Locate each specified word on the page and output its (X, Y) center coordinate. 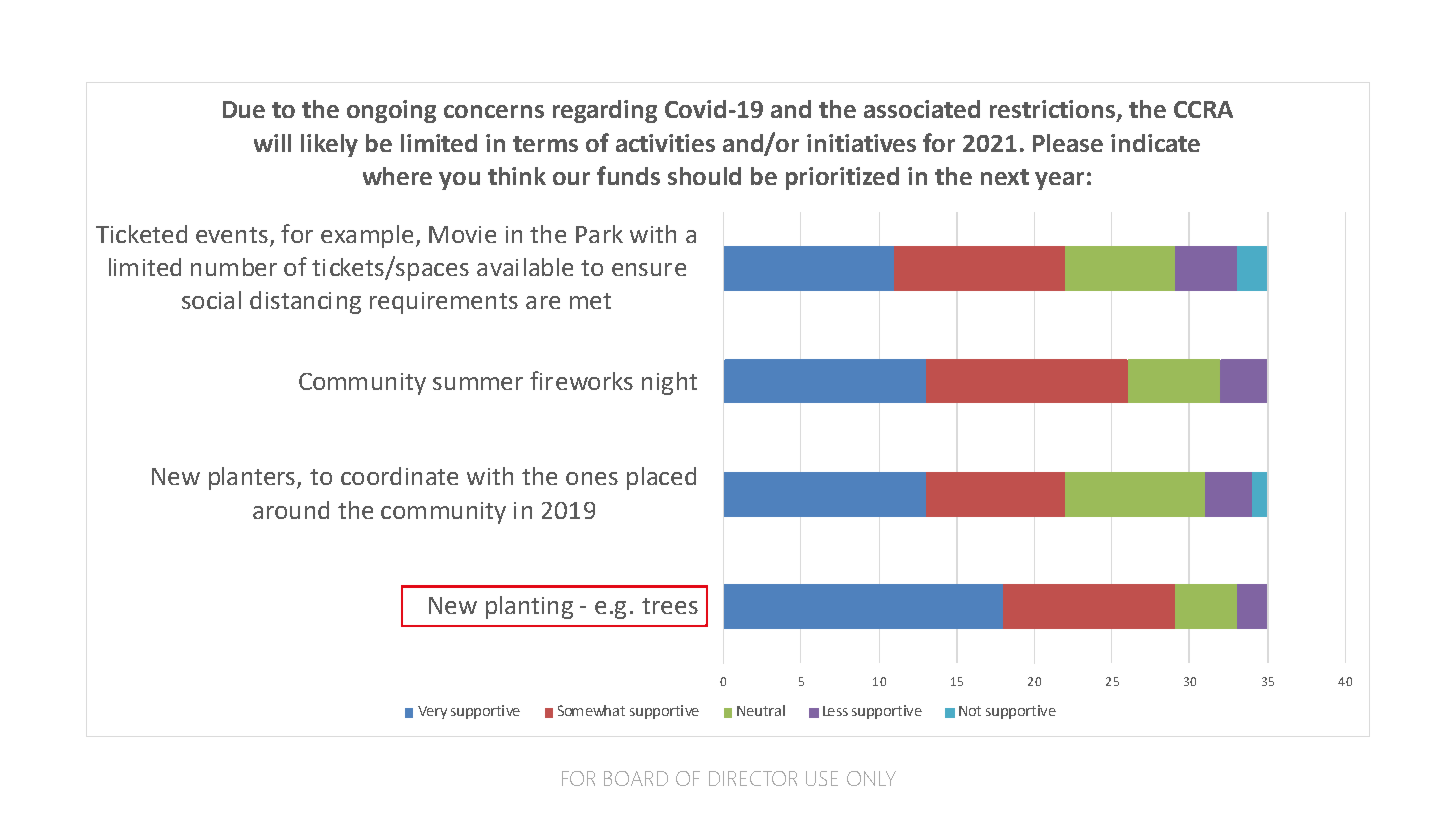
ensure (649, 269)
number (234, 267)
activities (665, 143)
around (291, 510)
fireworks (581, 380)
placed (661, 478)
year (1059, 181)
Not (970, 711)
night (669, 383)
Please (1068, 143)
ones (592, 478)
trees (670, 606)
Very (432, 712)
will (272, 143)
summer (478, 383)
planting (529, 607)
